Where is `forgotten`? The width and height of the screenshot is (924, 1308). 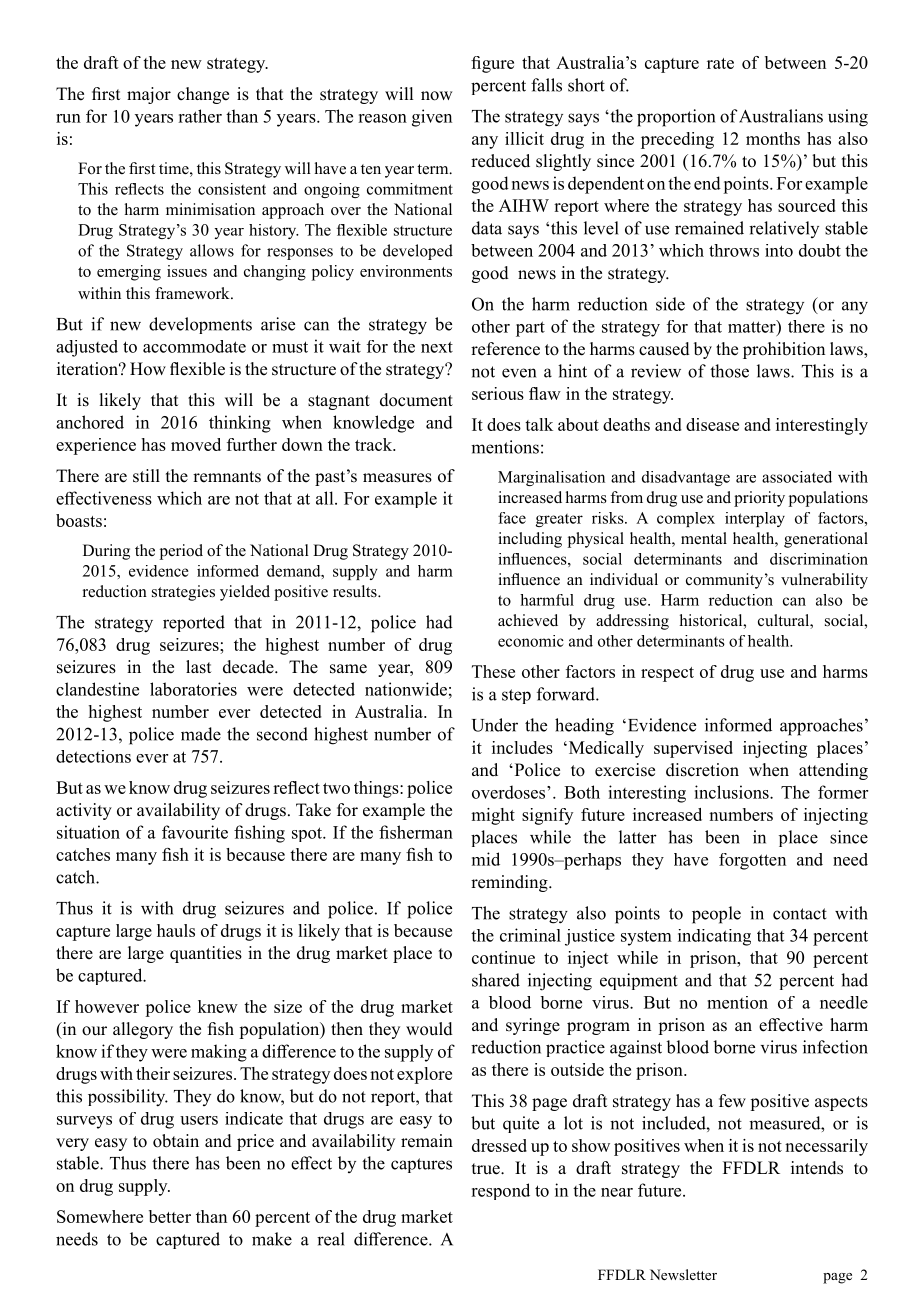
forgotten is located at coordinates (752, 861).
